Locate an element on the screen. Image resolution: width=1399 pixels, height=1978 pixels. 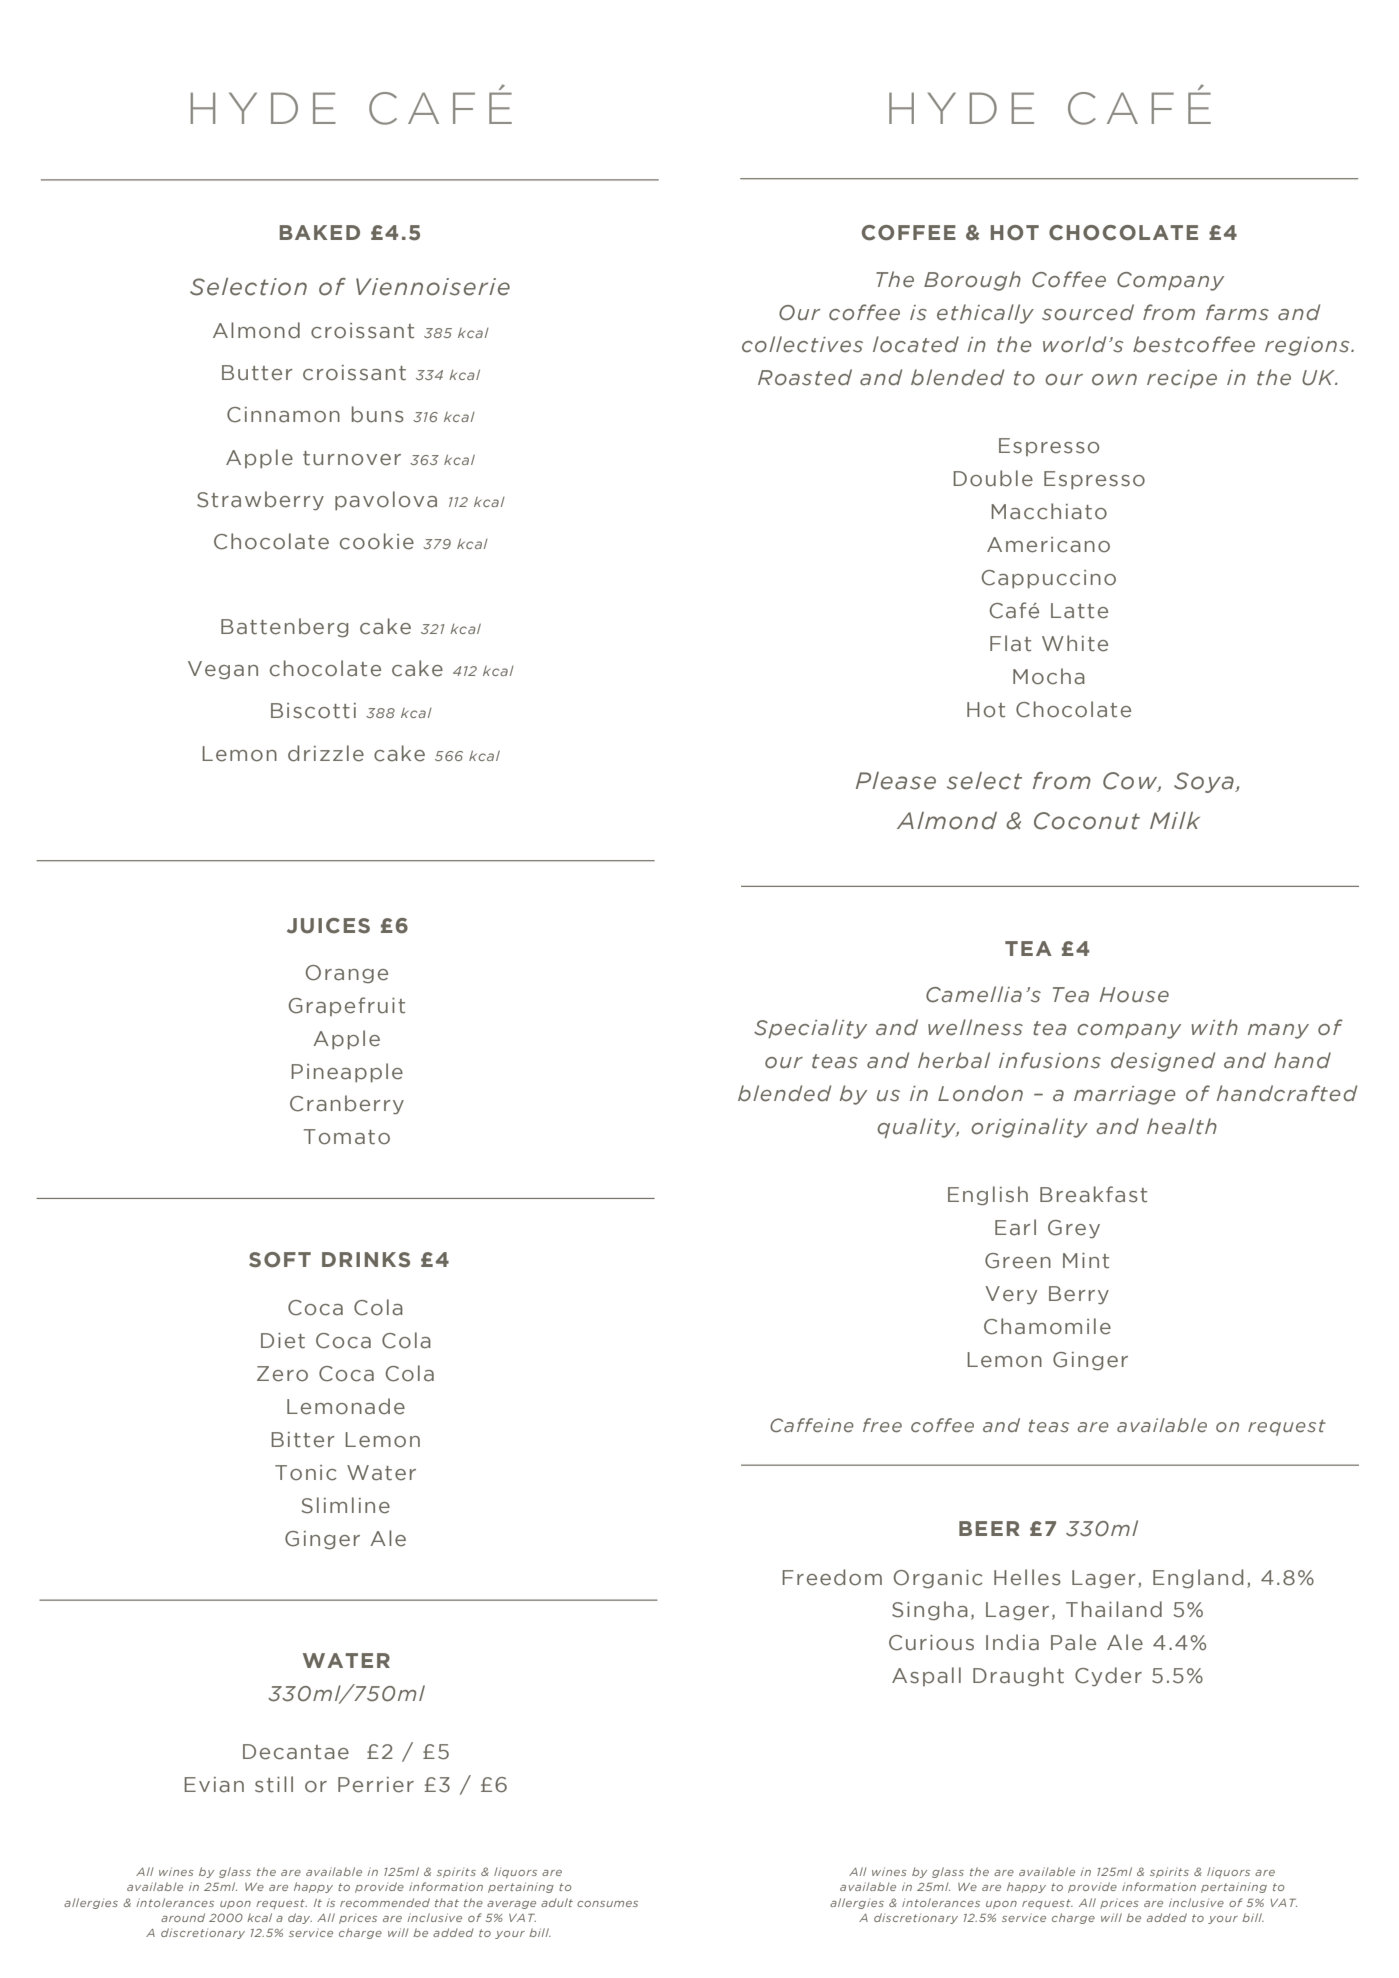
Draught is located at coordinates (1018, 1676).
